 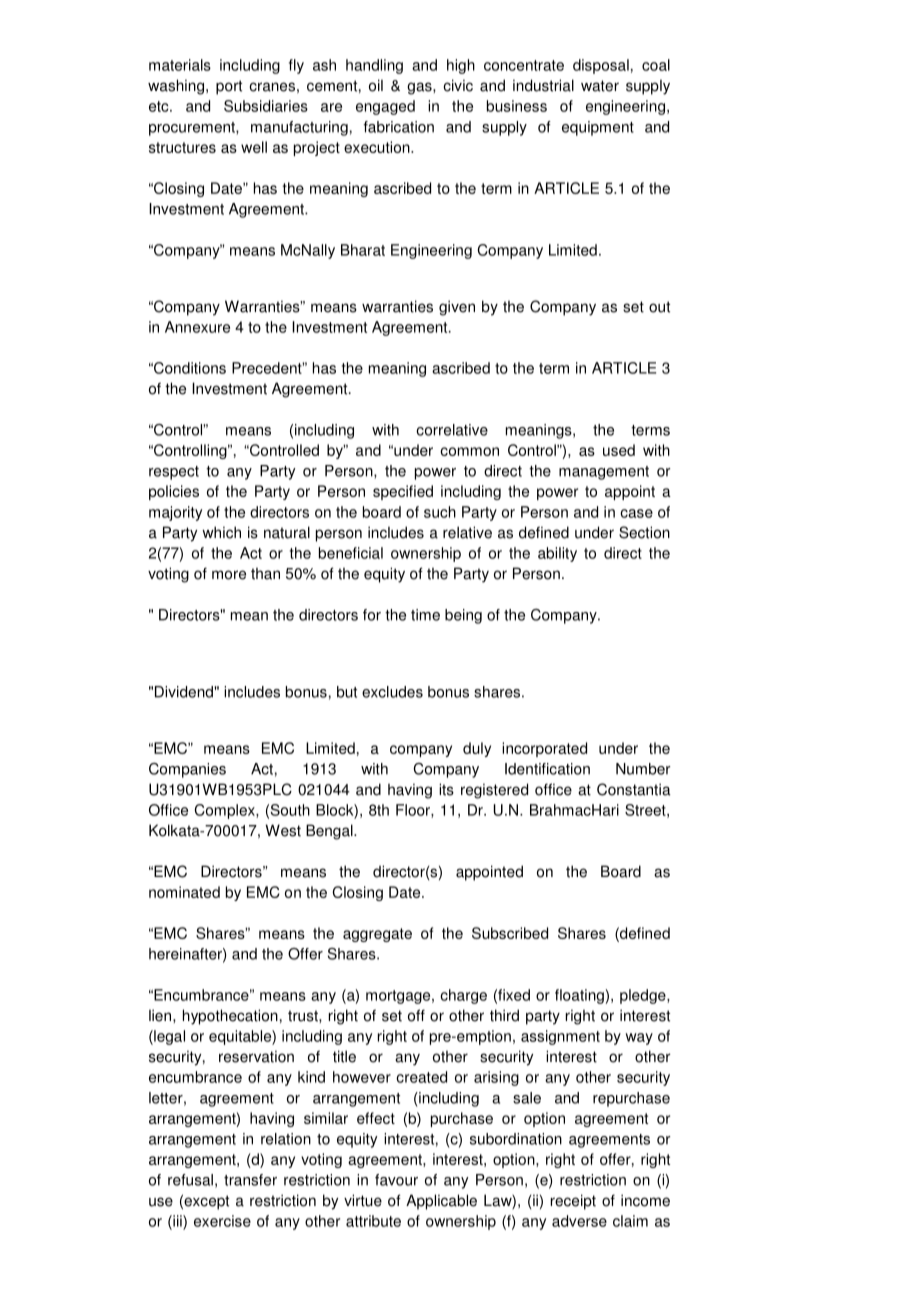 I want to click on gas, so click(x=420, y=88).
